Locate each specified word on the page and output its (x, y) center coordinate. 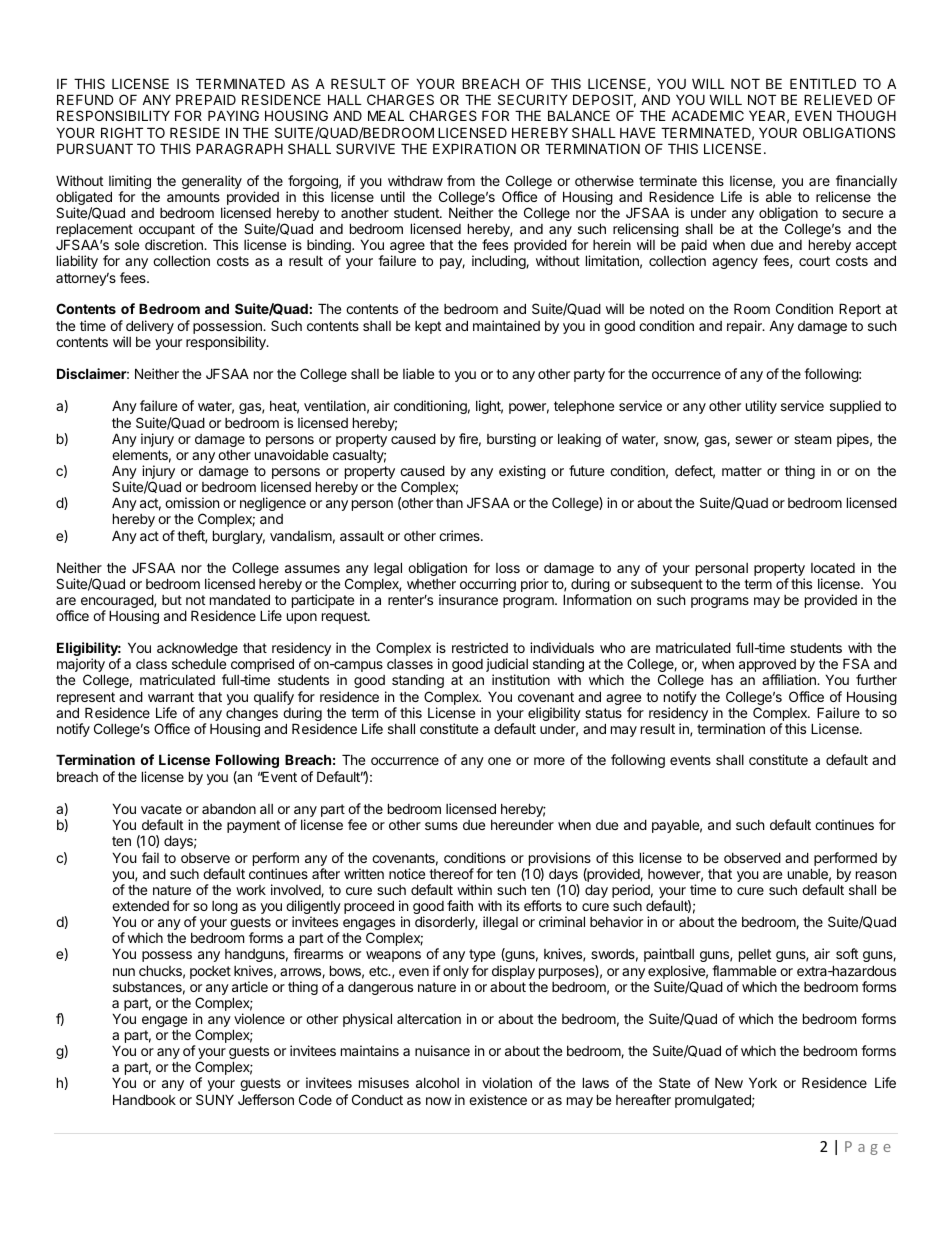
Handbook (144, 1099)
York (763, 1082)
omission (192, 502)
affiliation (790, 679)
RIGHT (122, 132)
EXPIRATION (474, 148)
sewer (754, 440)
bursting (511, 440)
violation (507, 1082)
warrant (171, 697)
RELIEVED (838, 99)
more (549, 761)
